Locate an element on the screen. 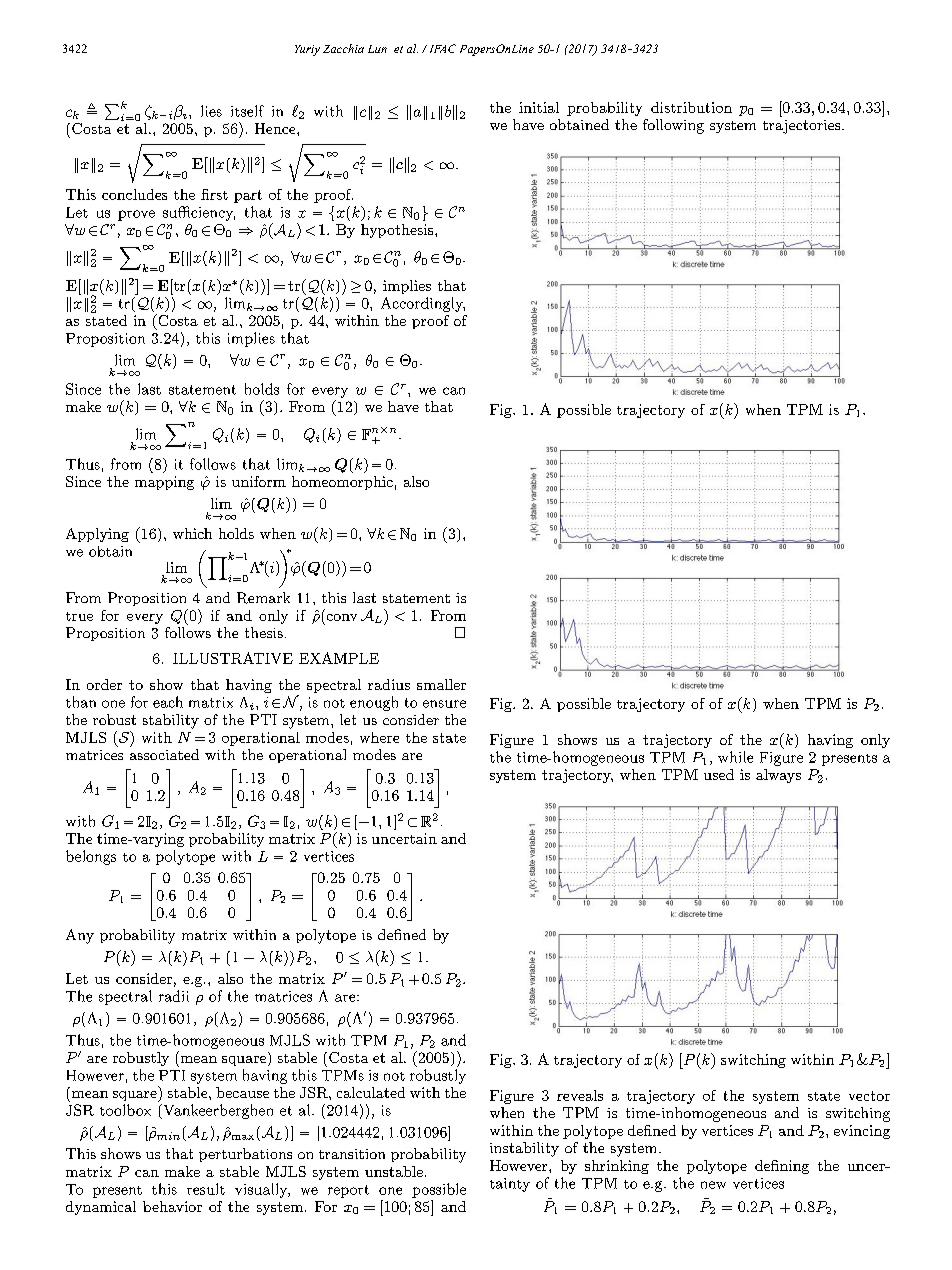 This screenshot has width=952, height=1270. Accordingly is located at coordinates (423, 304).
